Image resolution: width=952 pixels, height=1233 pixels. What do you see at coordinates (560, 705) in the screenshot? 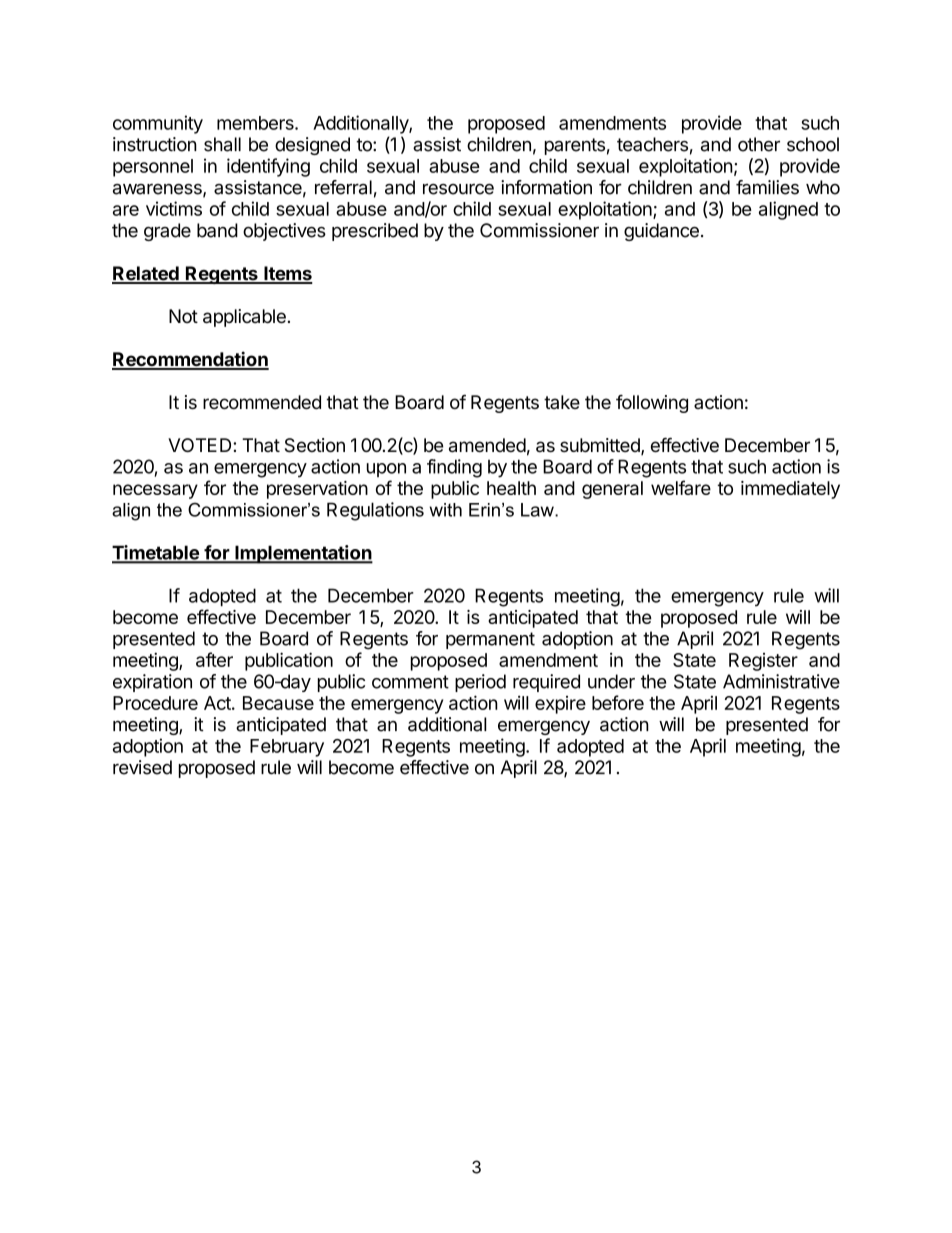
I see `expire` at bounding box center [560, 705].
